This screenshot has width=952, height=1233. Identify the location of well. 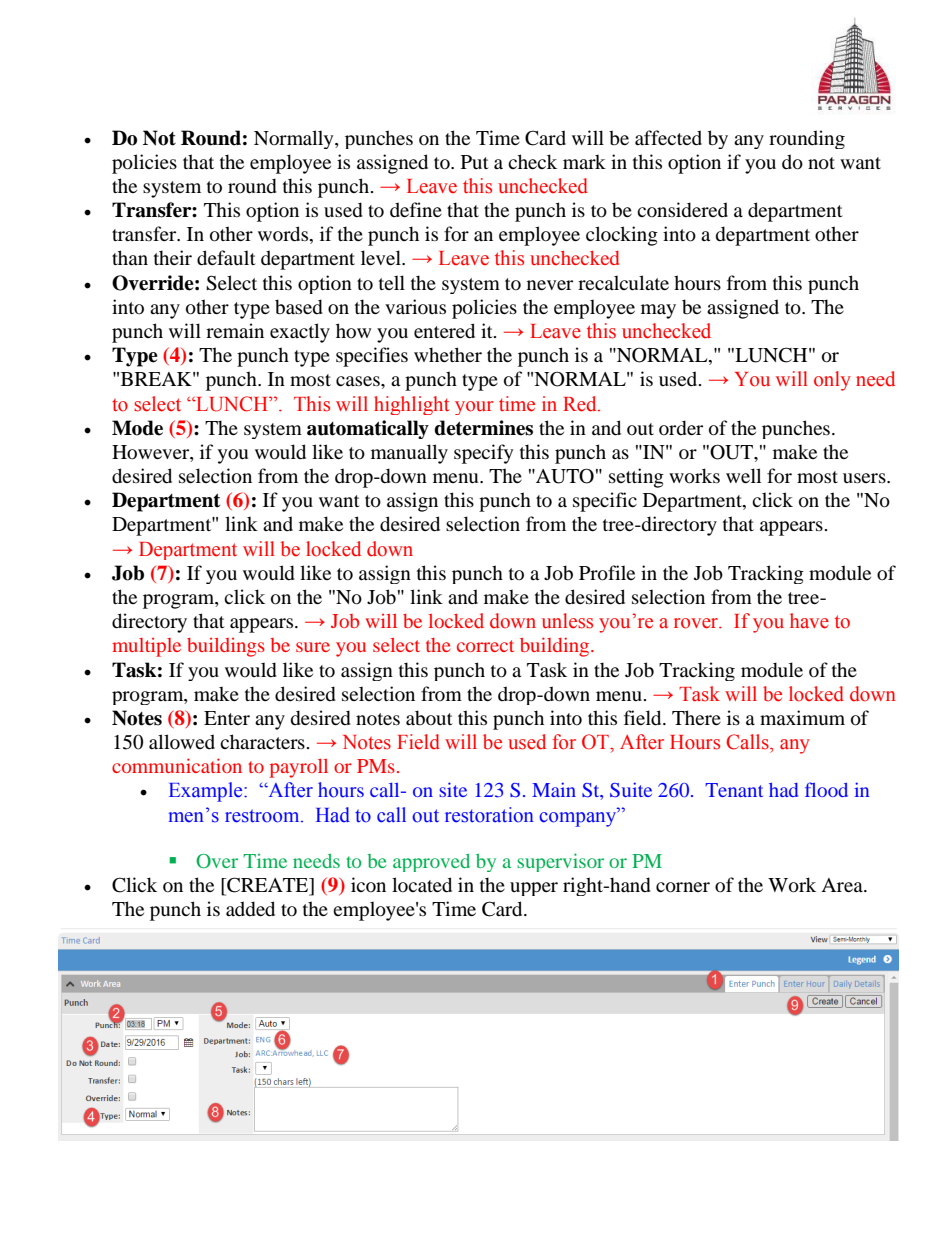
(743, 475).
